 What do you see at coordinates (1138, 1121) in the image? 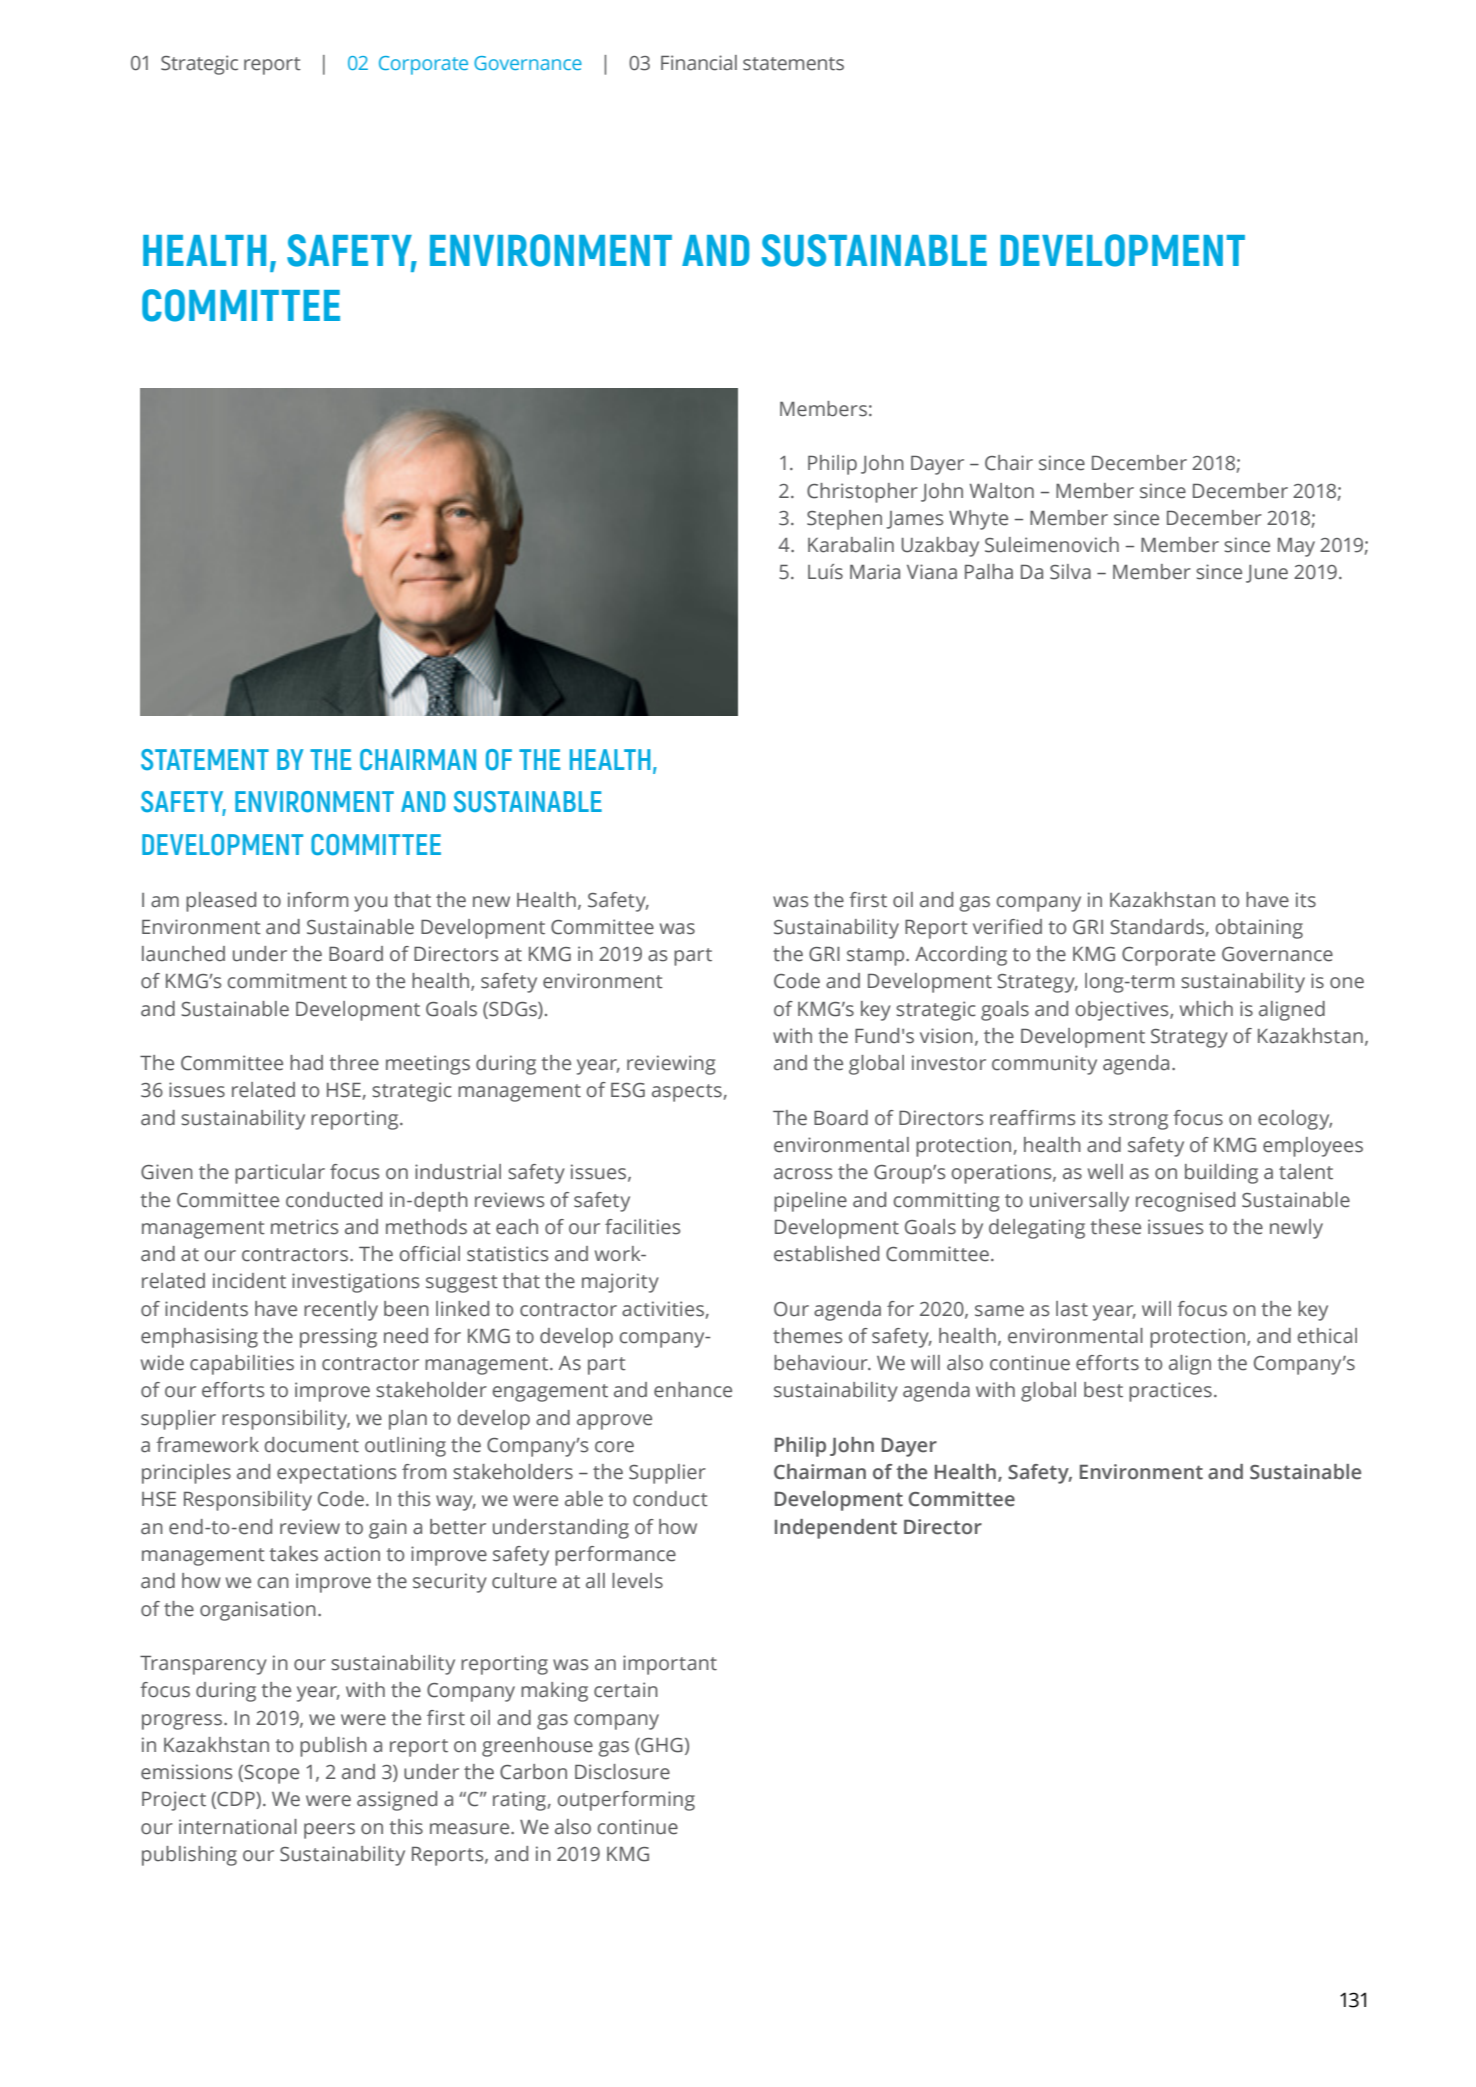
I see `strong` at bounding box center [1138, 1121].
